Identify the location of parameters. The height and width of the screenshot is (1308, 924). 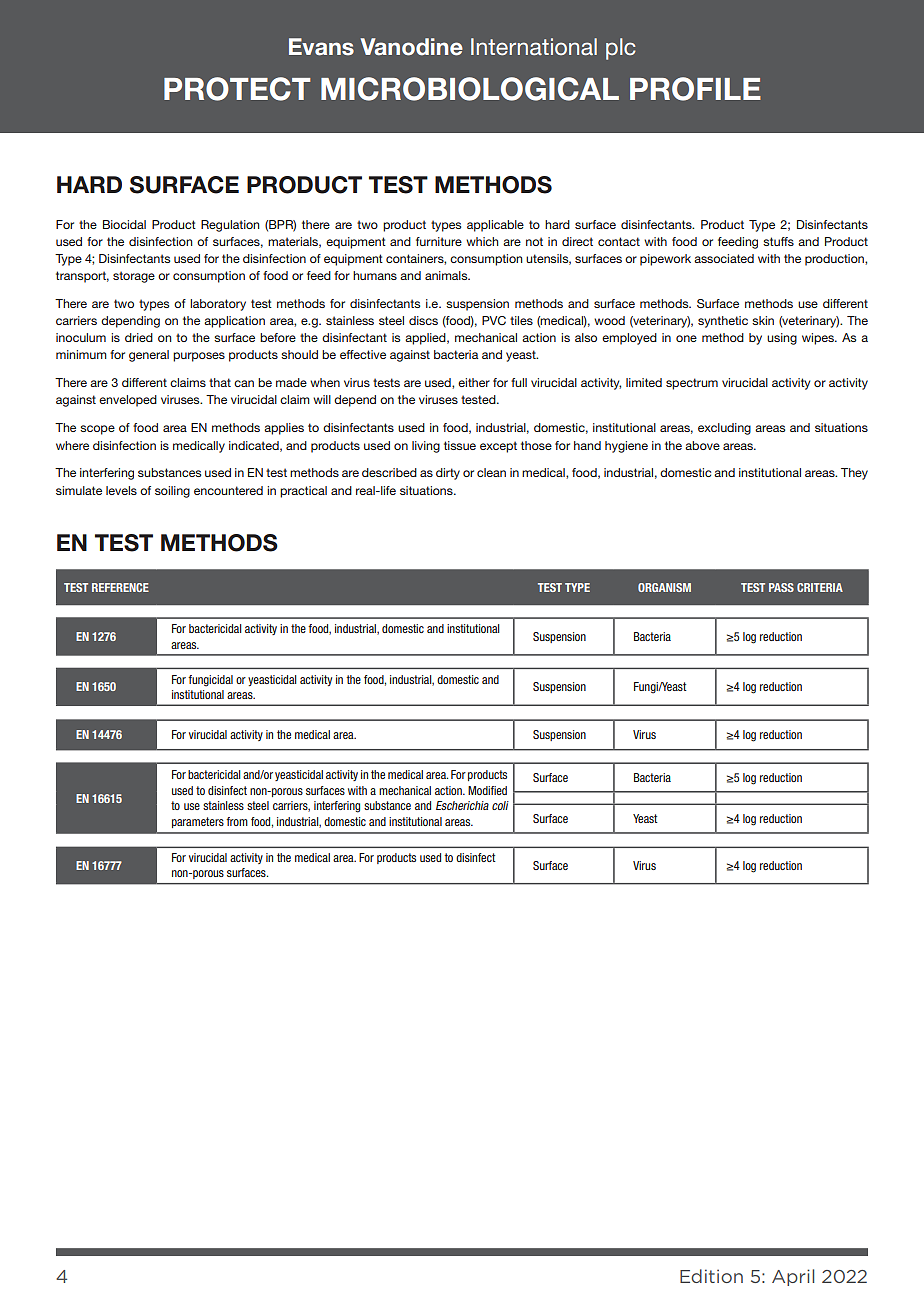
(198, 822).
